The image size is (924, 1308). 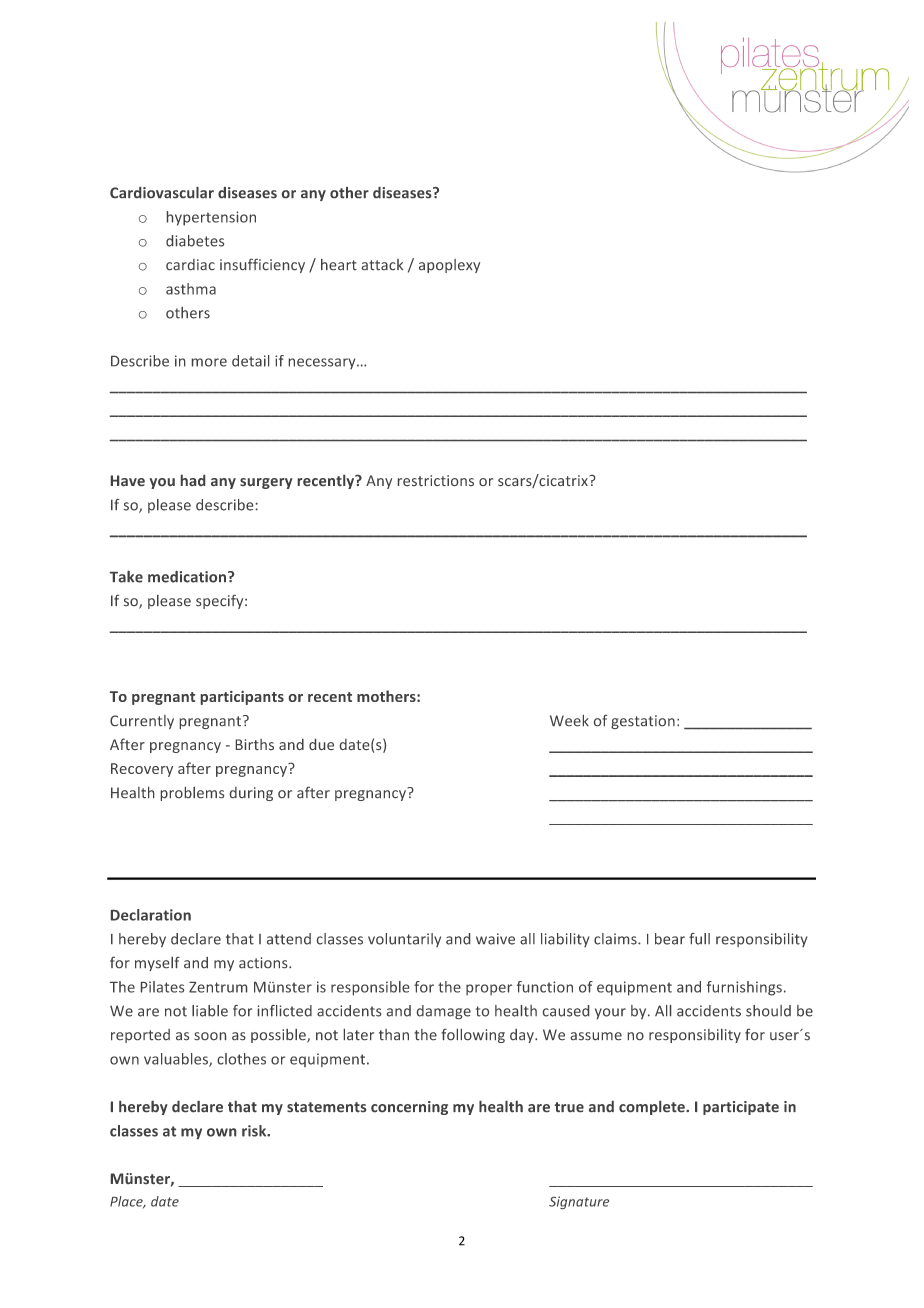 What do you see at coordinates (193, 480) in the screenshot?
I see `had` at bounding box center [193, 480].
